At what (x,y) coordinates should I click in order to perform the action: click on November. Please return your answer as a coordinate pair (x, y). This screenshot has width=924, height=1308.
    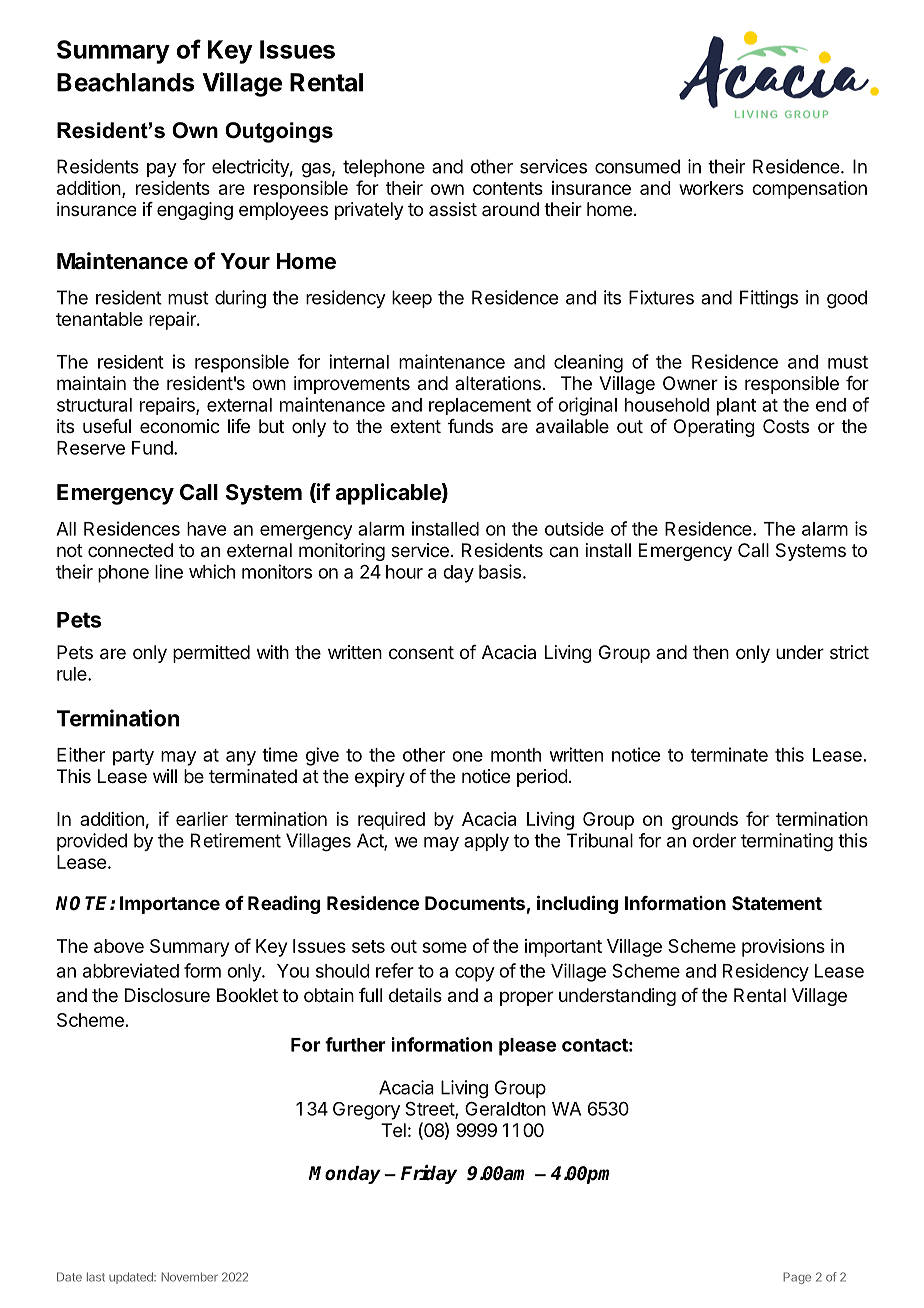
    Looking at the image, I should click on (189, 1277).
